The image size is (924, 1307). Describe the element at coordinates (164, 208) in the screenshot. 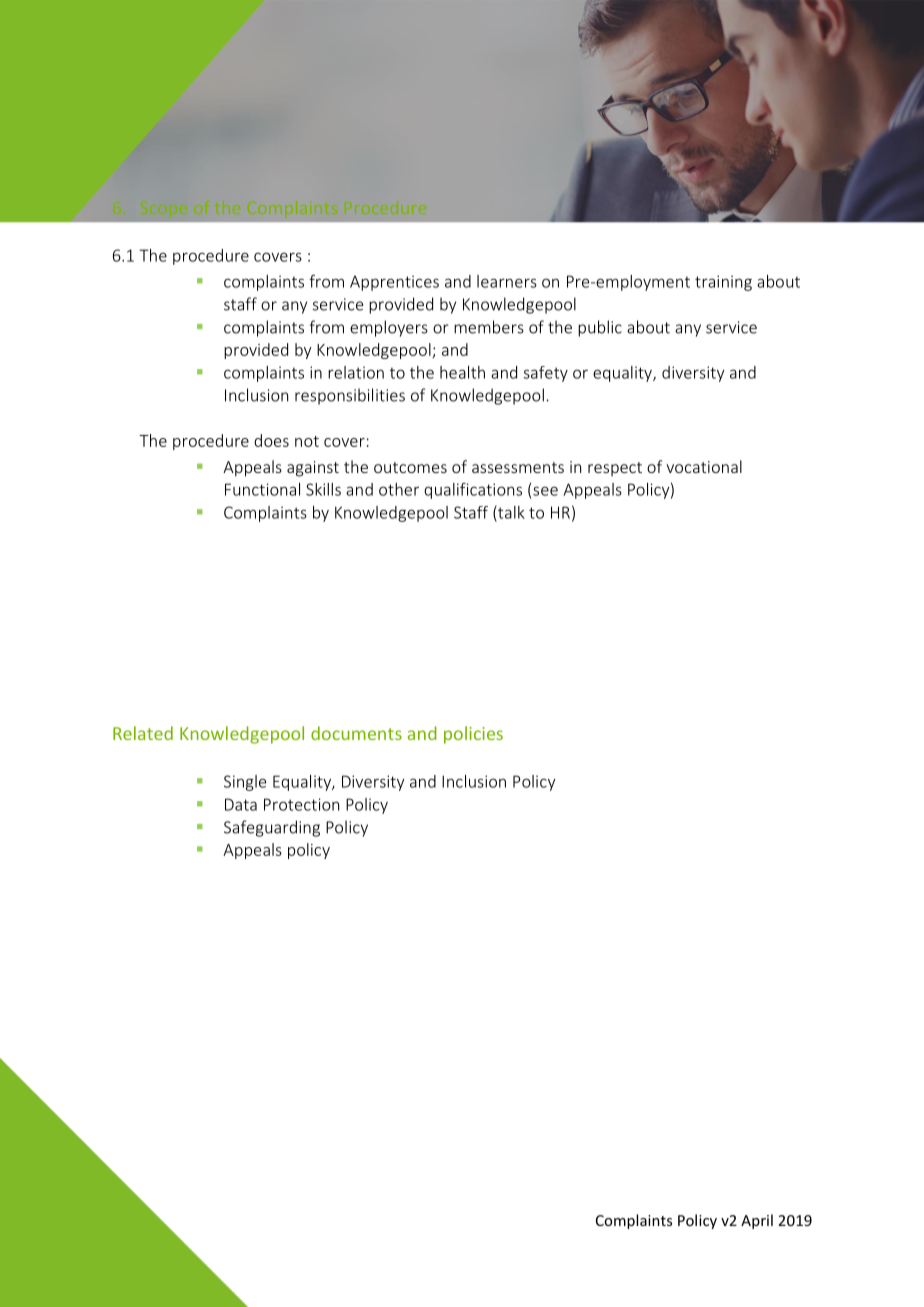

I see `Scope` at that location.
